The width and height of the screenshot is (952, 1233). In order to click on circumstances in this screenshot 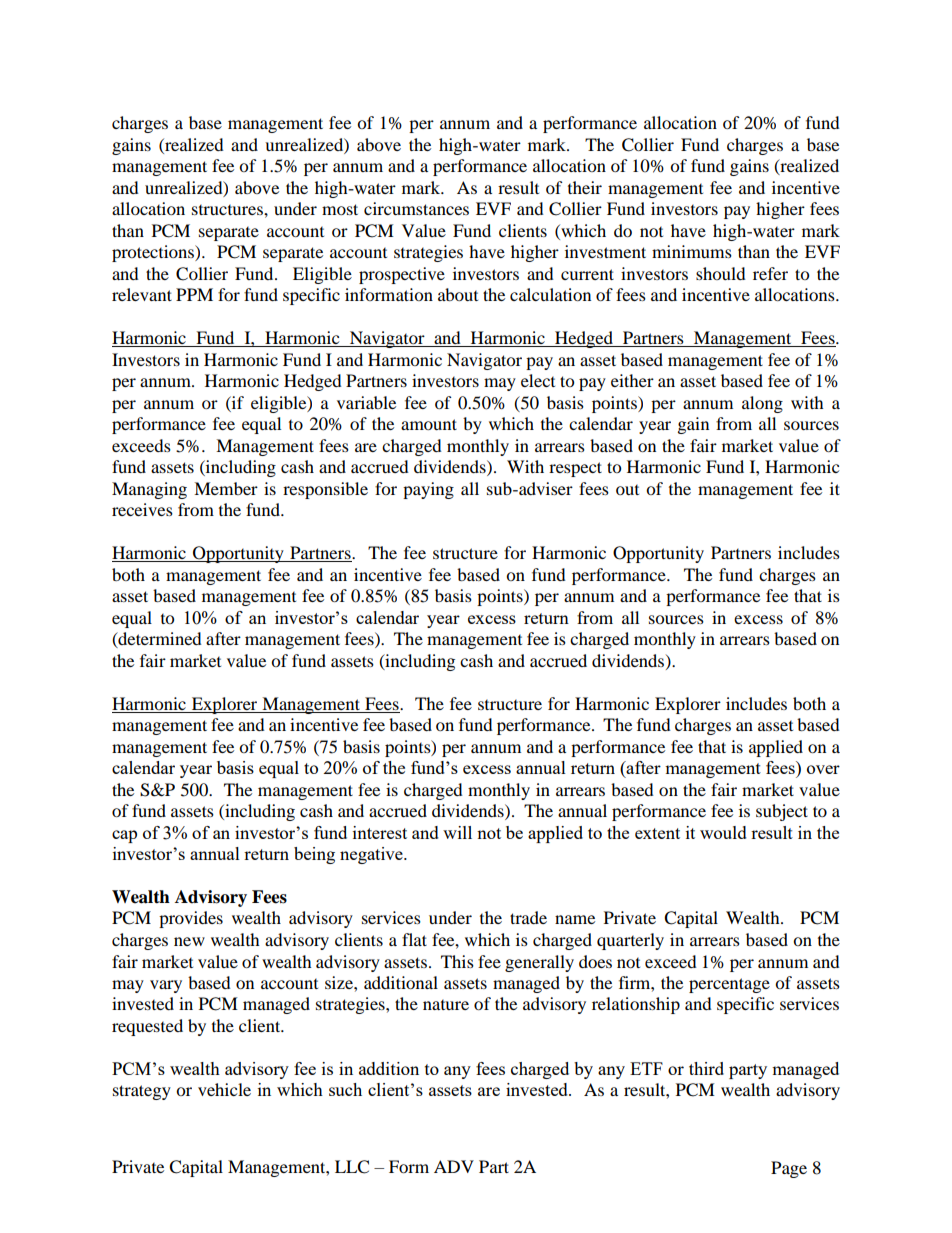, I will do `click(416, 208)`.
